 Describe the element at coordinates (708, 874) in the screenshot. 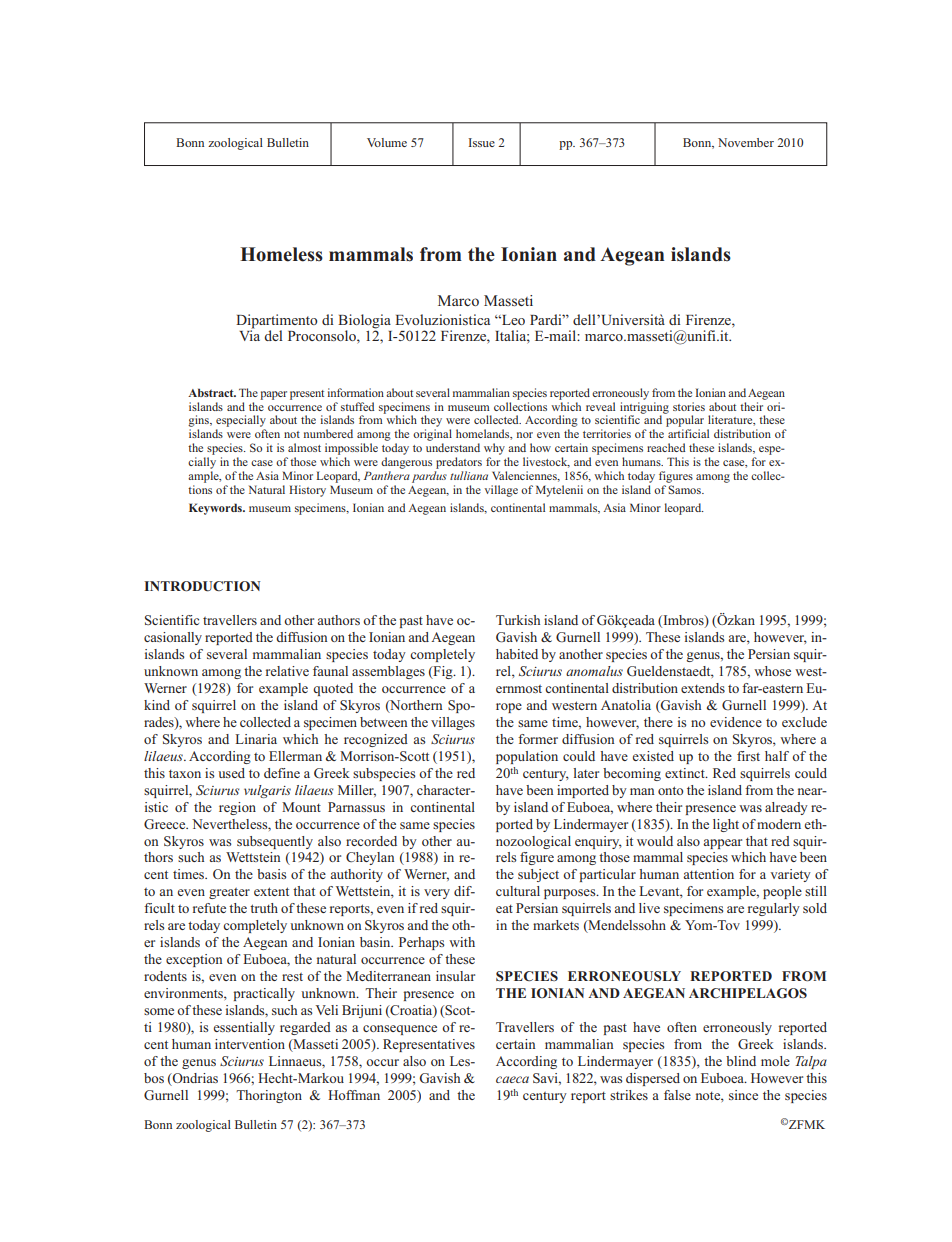

I see `attention` at that location.
